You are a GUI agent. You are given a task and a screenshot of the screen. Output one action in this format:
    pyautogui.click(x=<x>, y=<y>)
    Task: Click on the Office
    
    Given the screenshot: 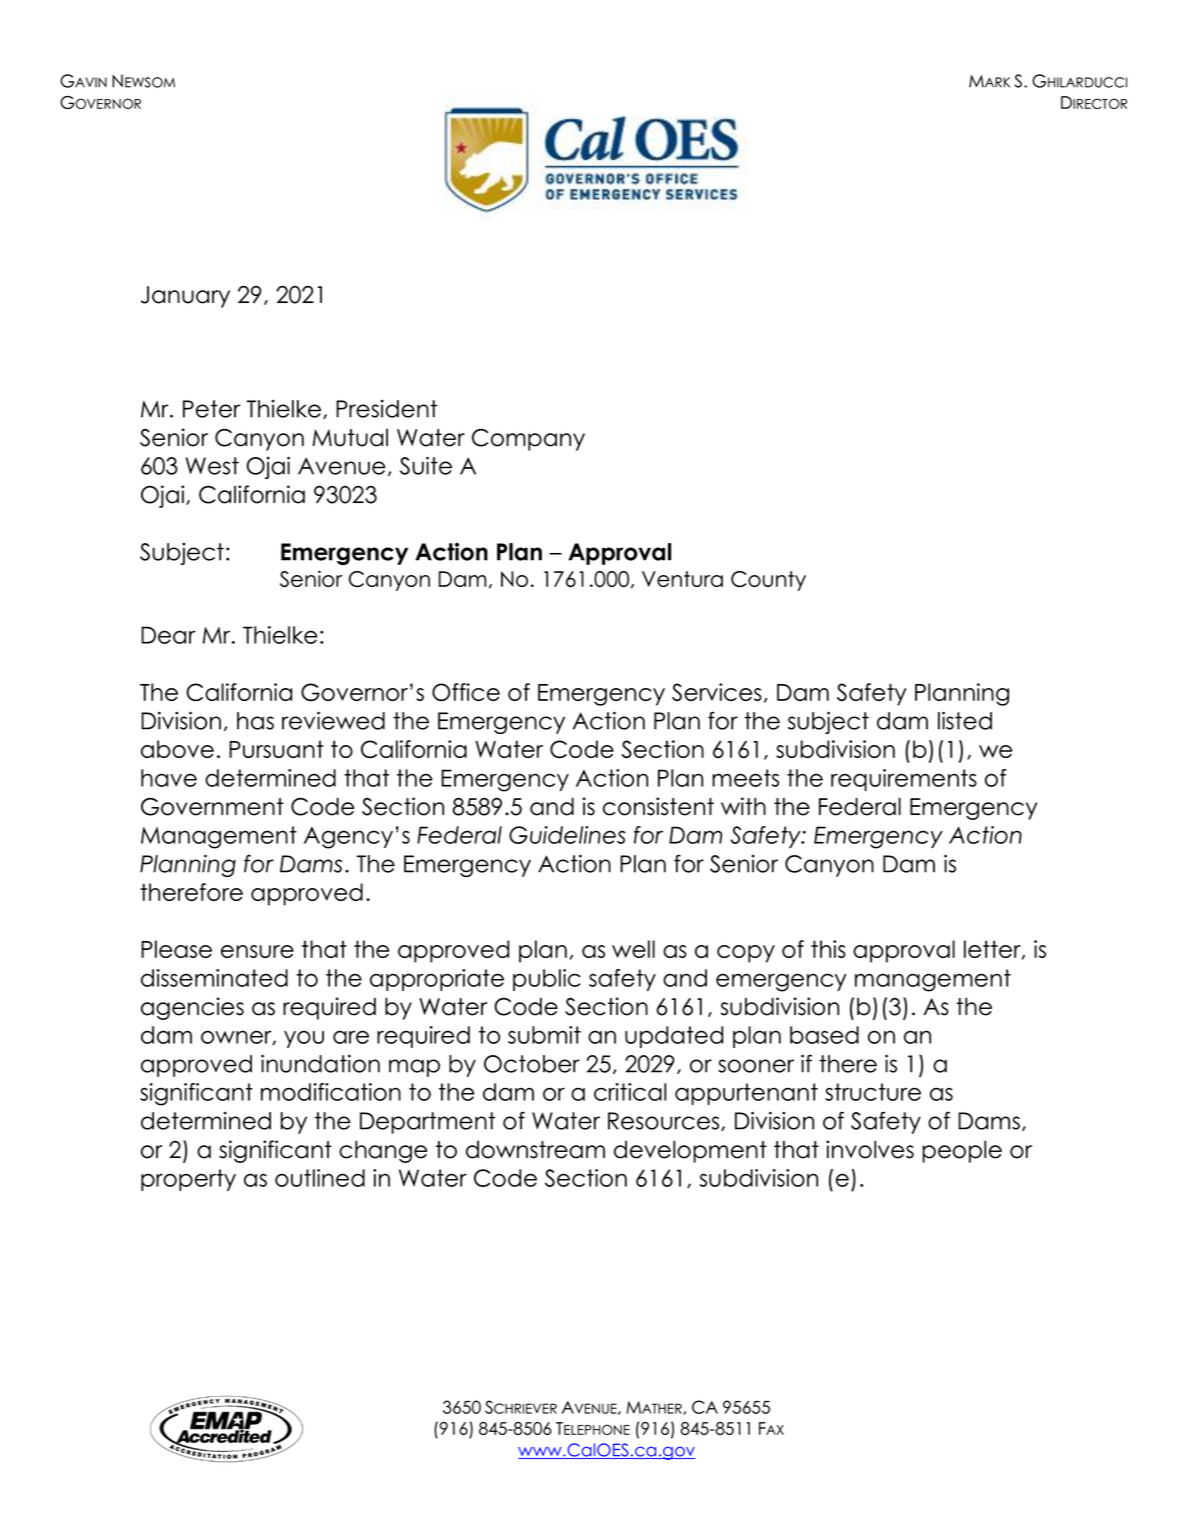 What is the action you would take?
    pyautogui.click(x=466, y=692)
